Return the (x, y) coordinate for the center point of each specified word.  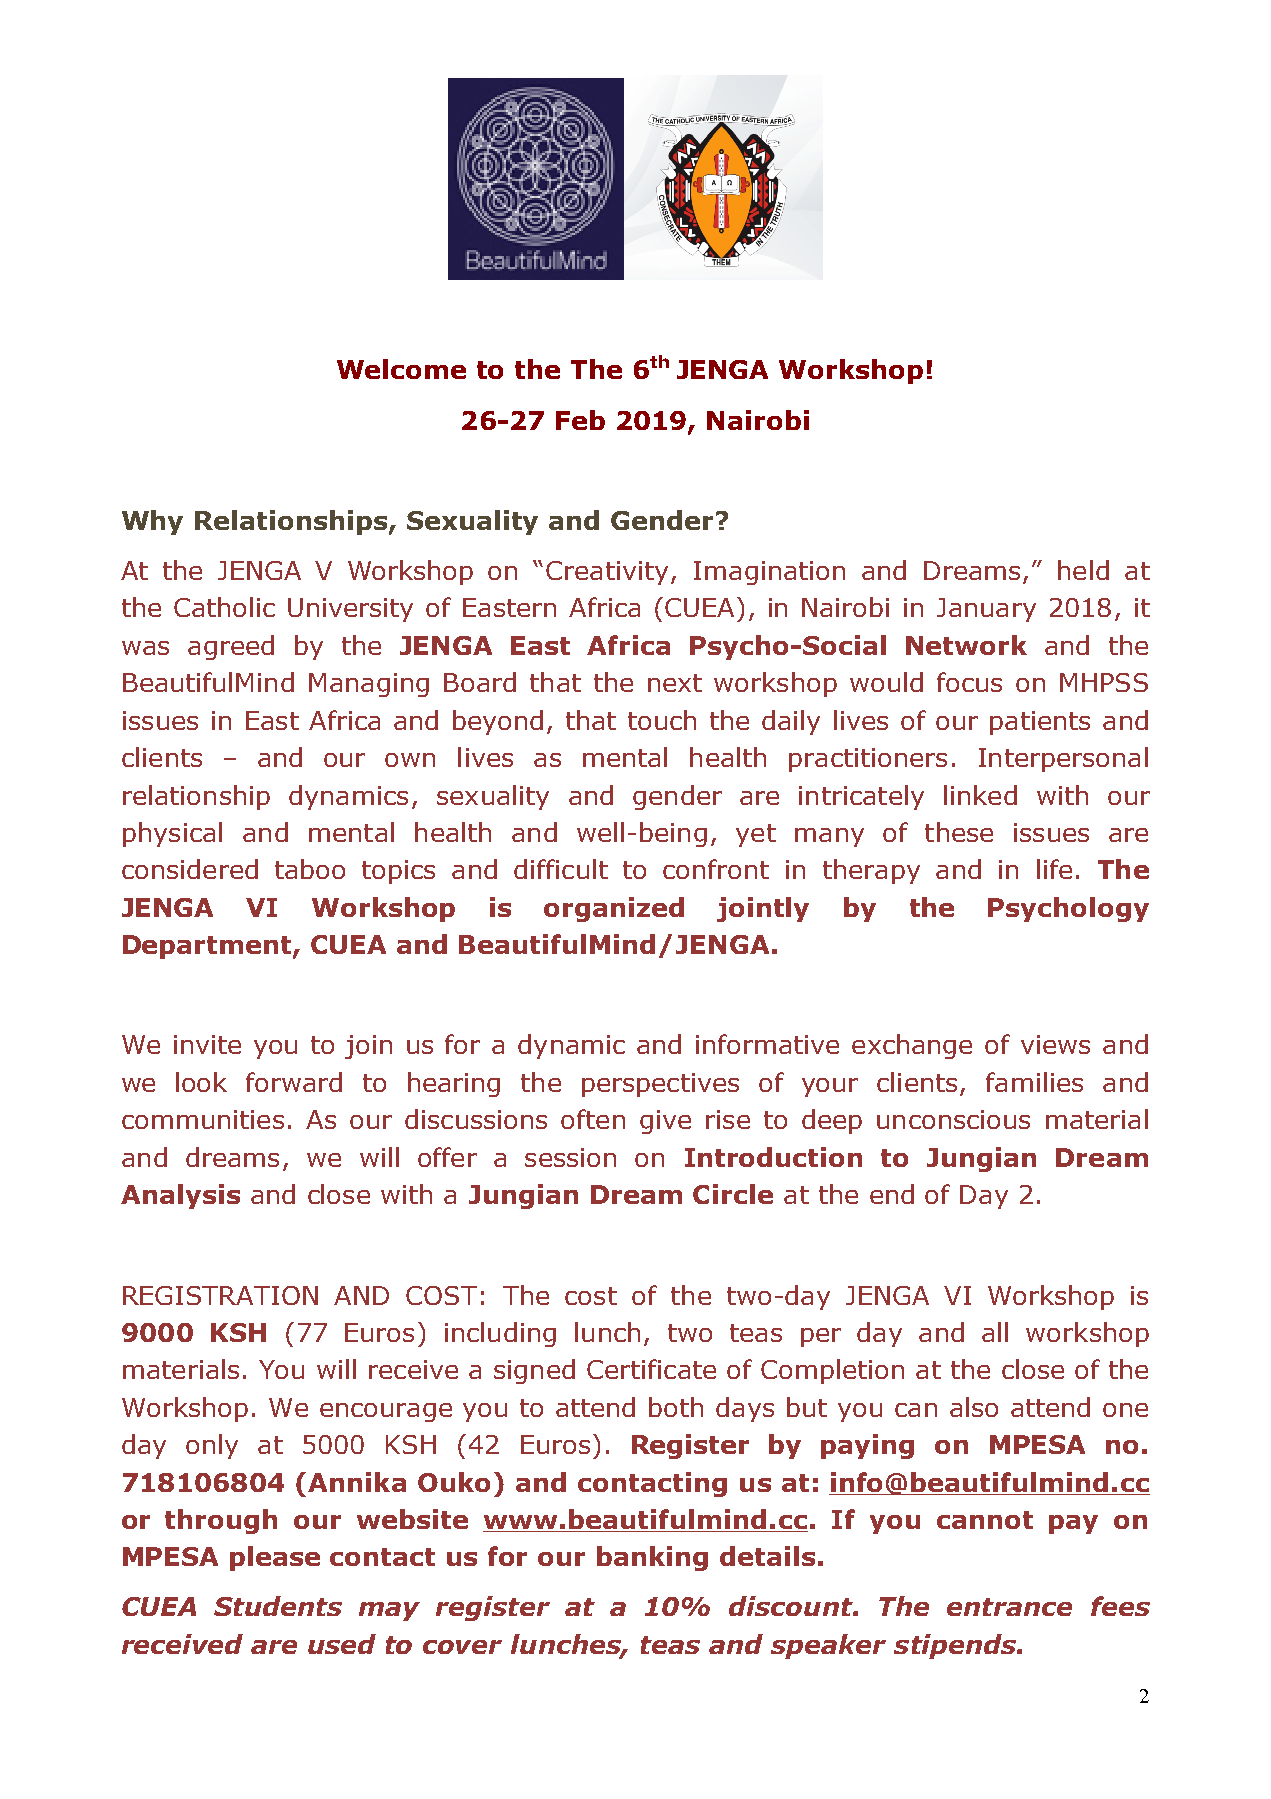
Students (278, 1606)
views (1055, 1044)
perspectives (660, 1085)
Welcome (401, 369)
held (1083, 570)
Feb (580, 420)
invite (207, 1044)
